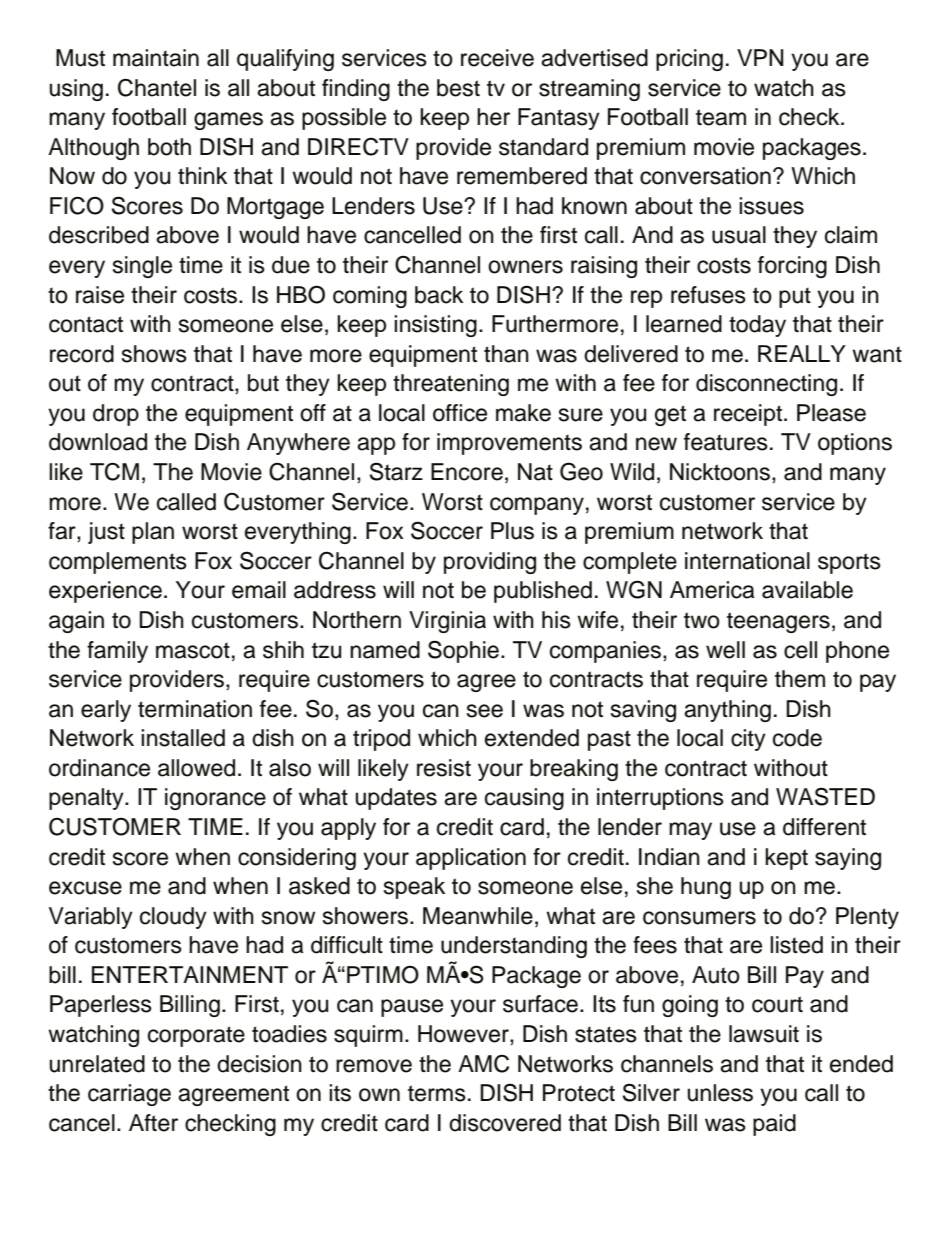 Image resolution: width=952 pixels, height=1233 pixels. Describe the element at coordinates (154, 354) in the screenshot. I see `shows` at that location.
